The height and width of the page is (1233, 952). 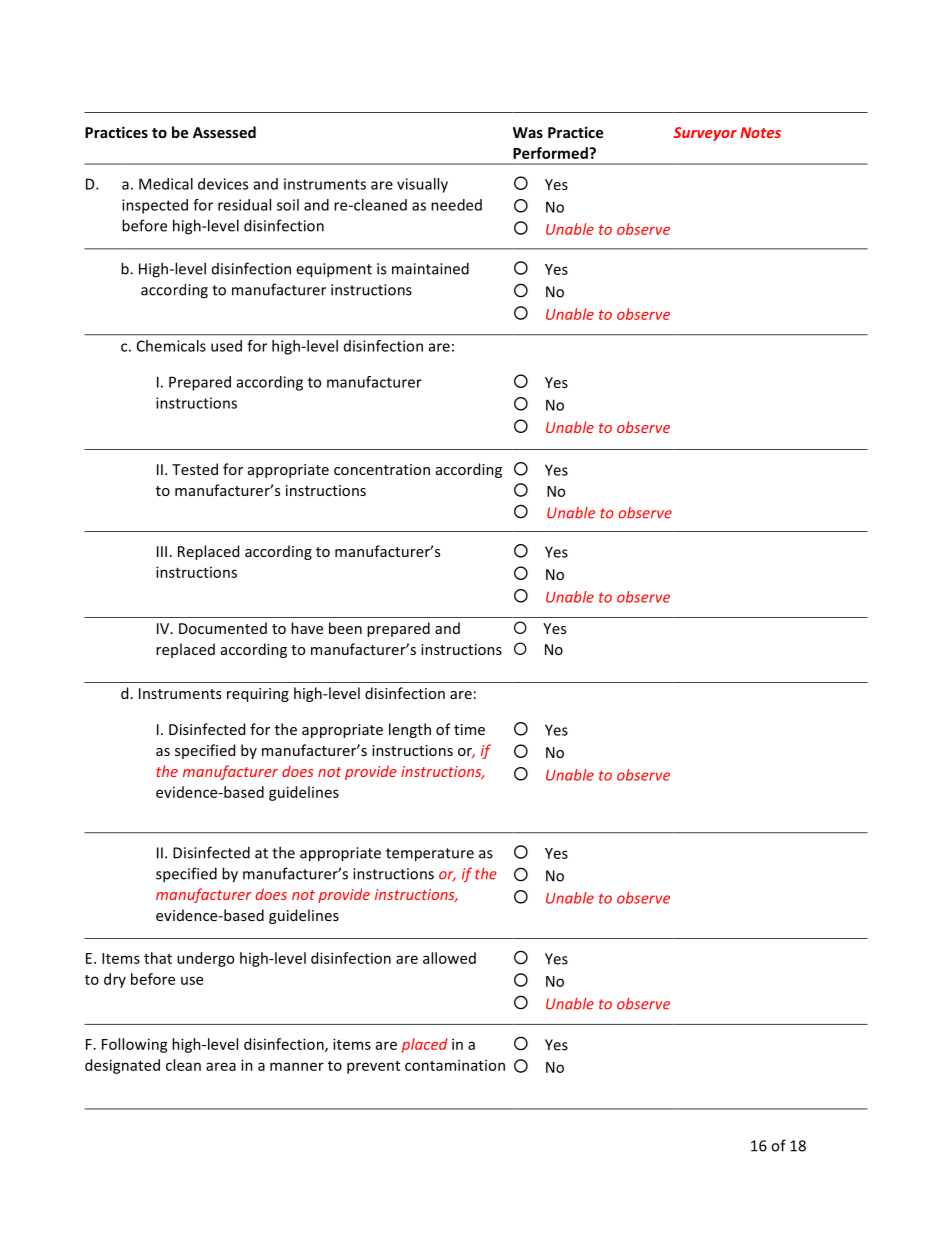 What do you see at coordinates (221, 1066) in the page?
I see `area` at bounding box center [221, 1066].
